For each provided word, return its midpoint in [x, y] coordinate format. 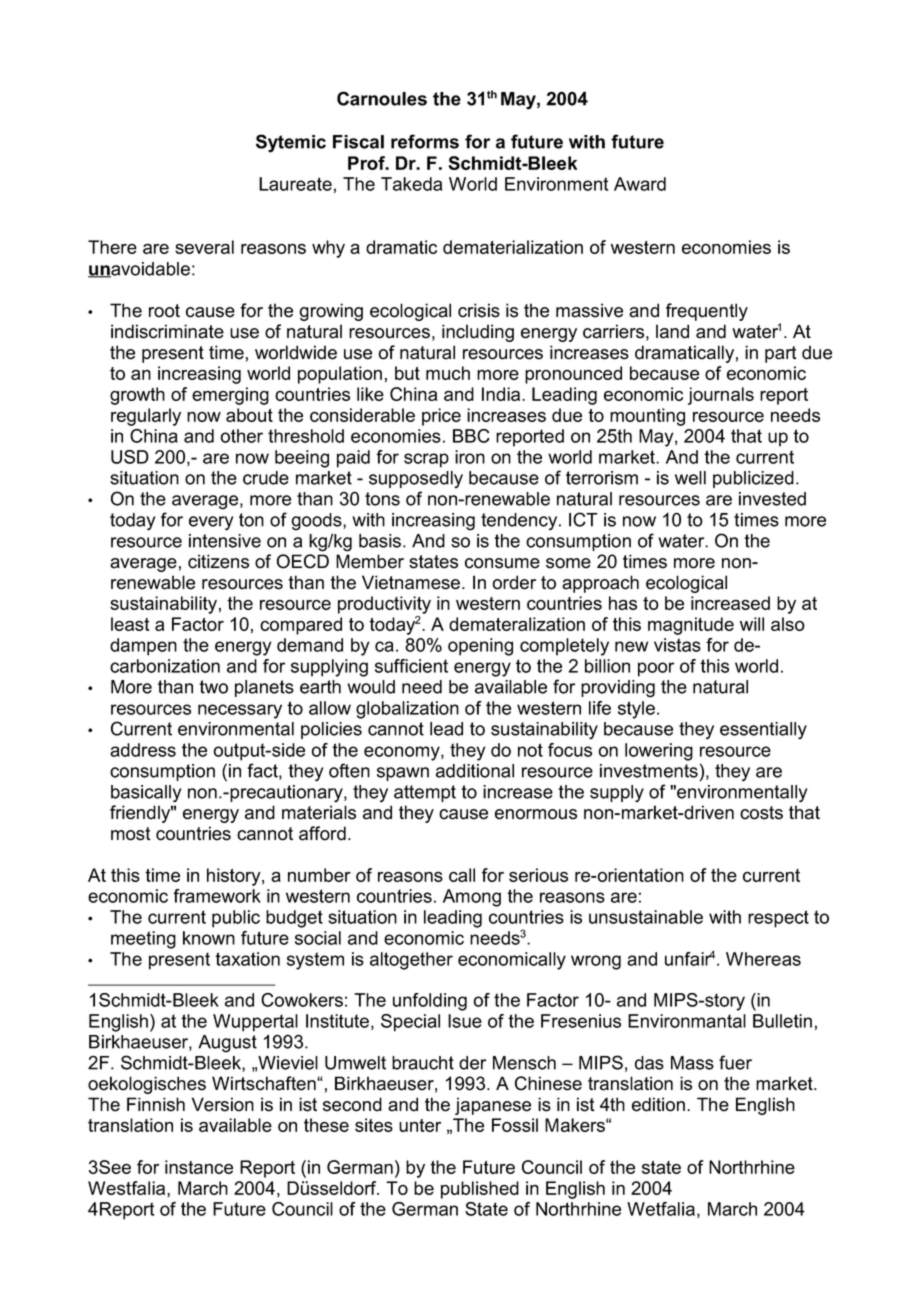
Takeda [411, 184]
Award [640, 184]
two [213, 687]
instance [199, 1167]
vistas [677, 645]
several [204, 247]
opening [480, 647]
